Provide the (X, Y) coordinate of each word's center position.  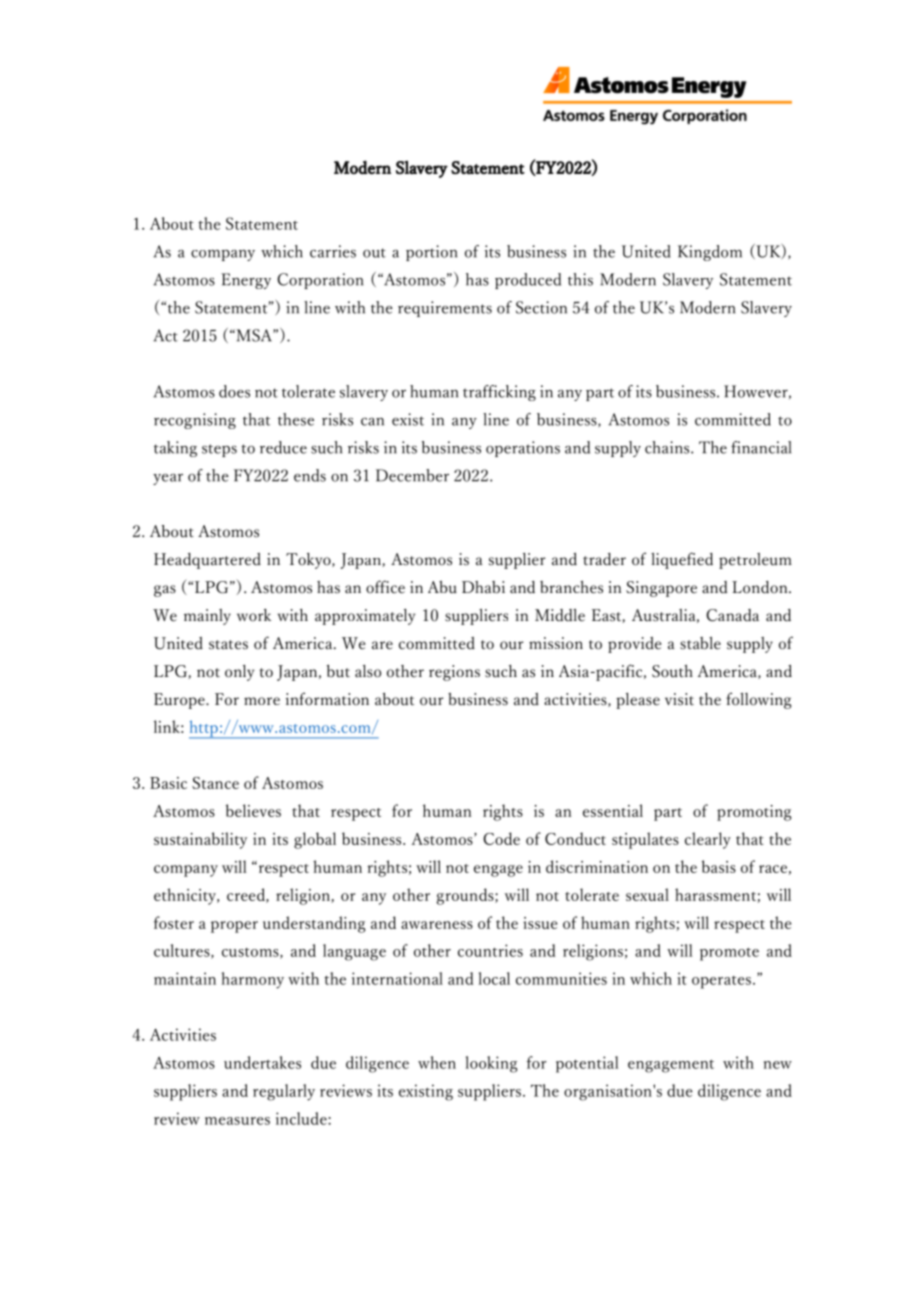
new (778, 1065)
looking (492, 1064)
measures (237, 1121)
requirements (445, 309)
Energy (246, 281)
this (580, 279)
